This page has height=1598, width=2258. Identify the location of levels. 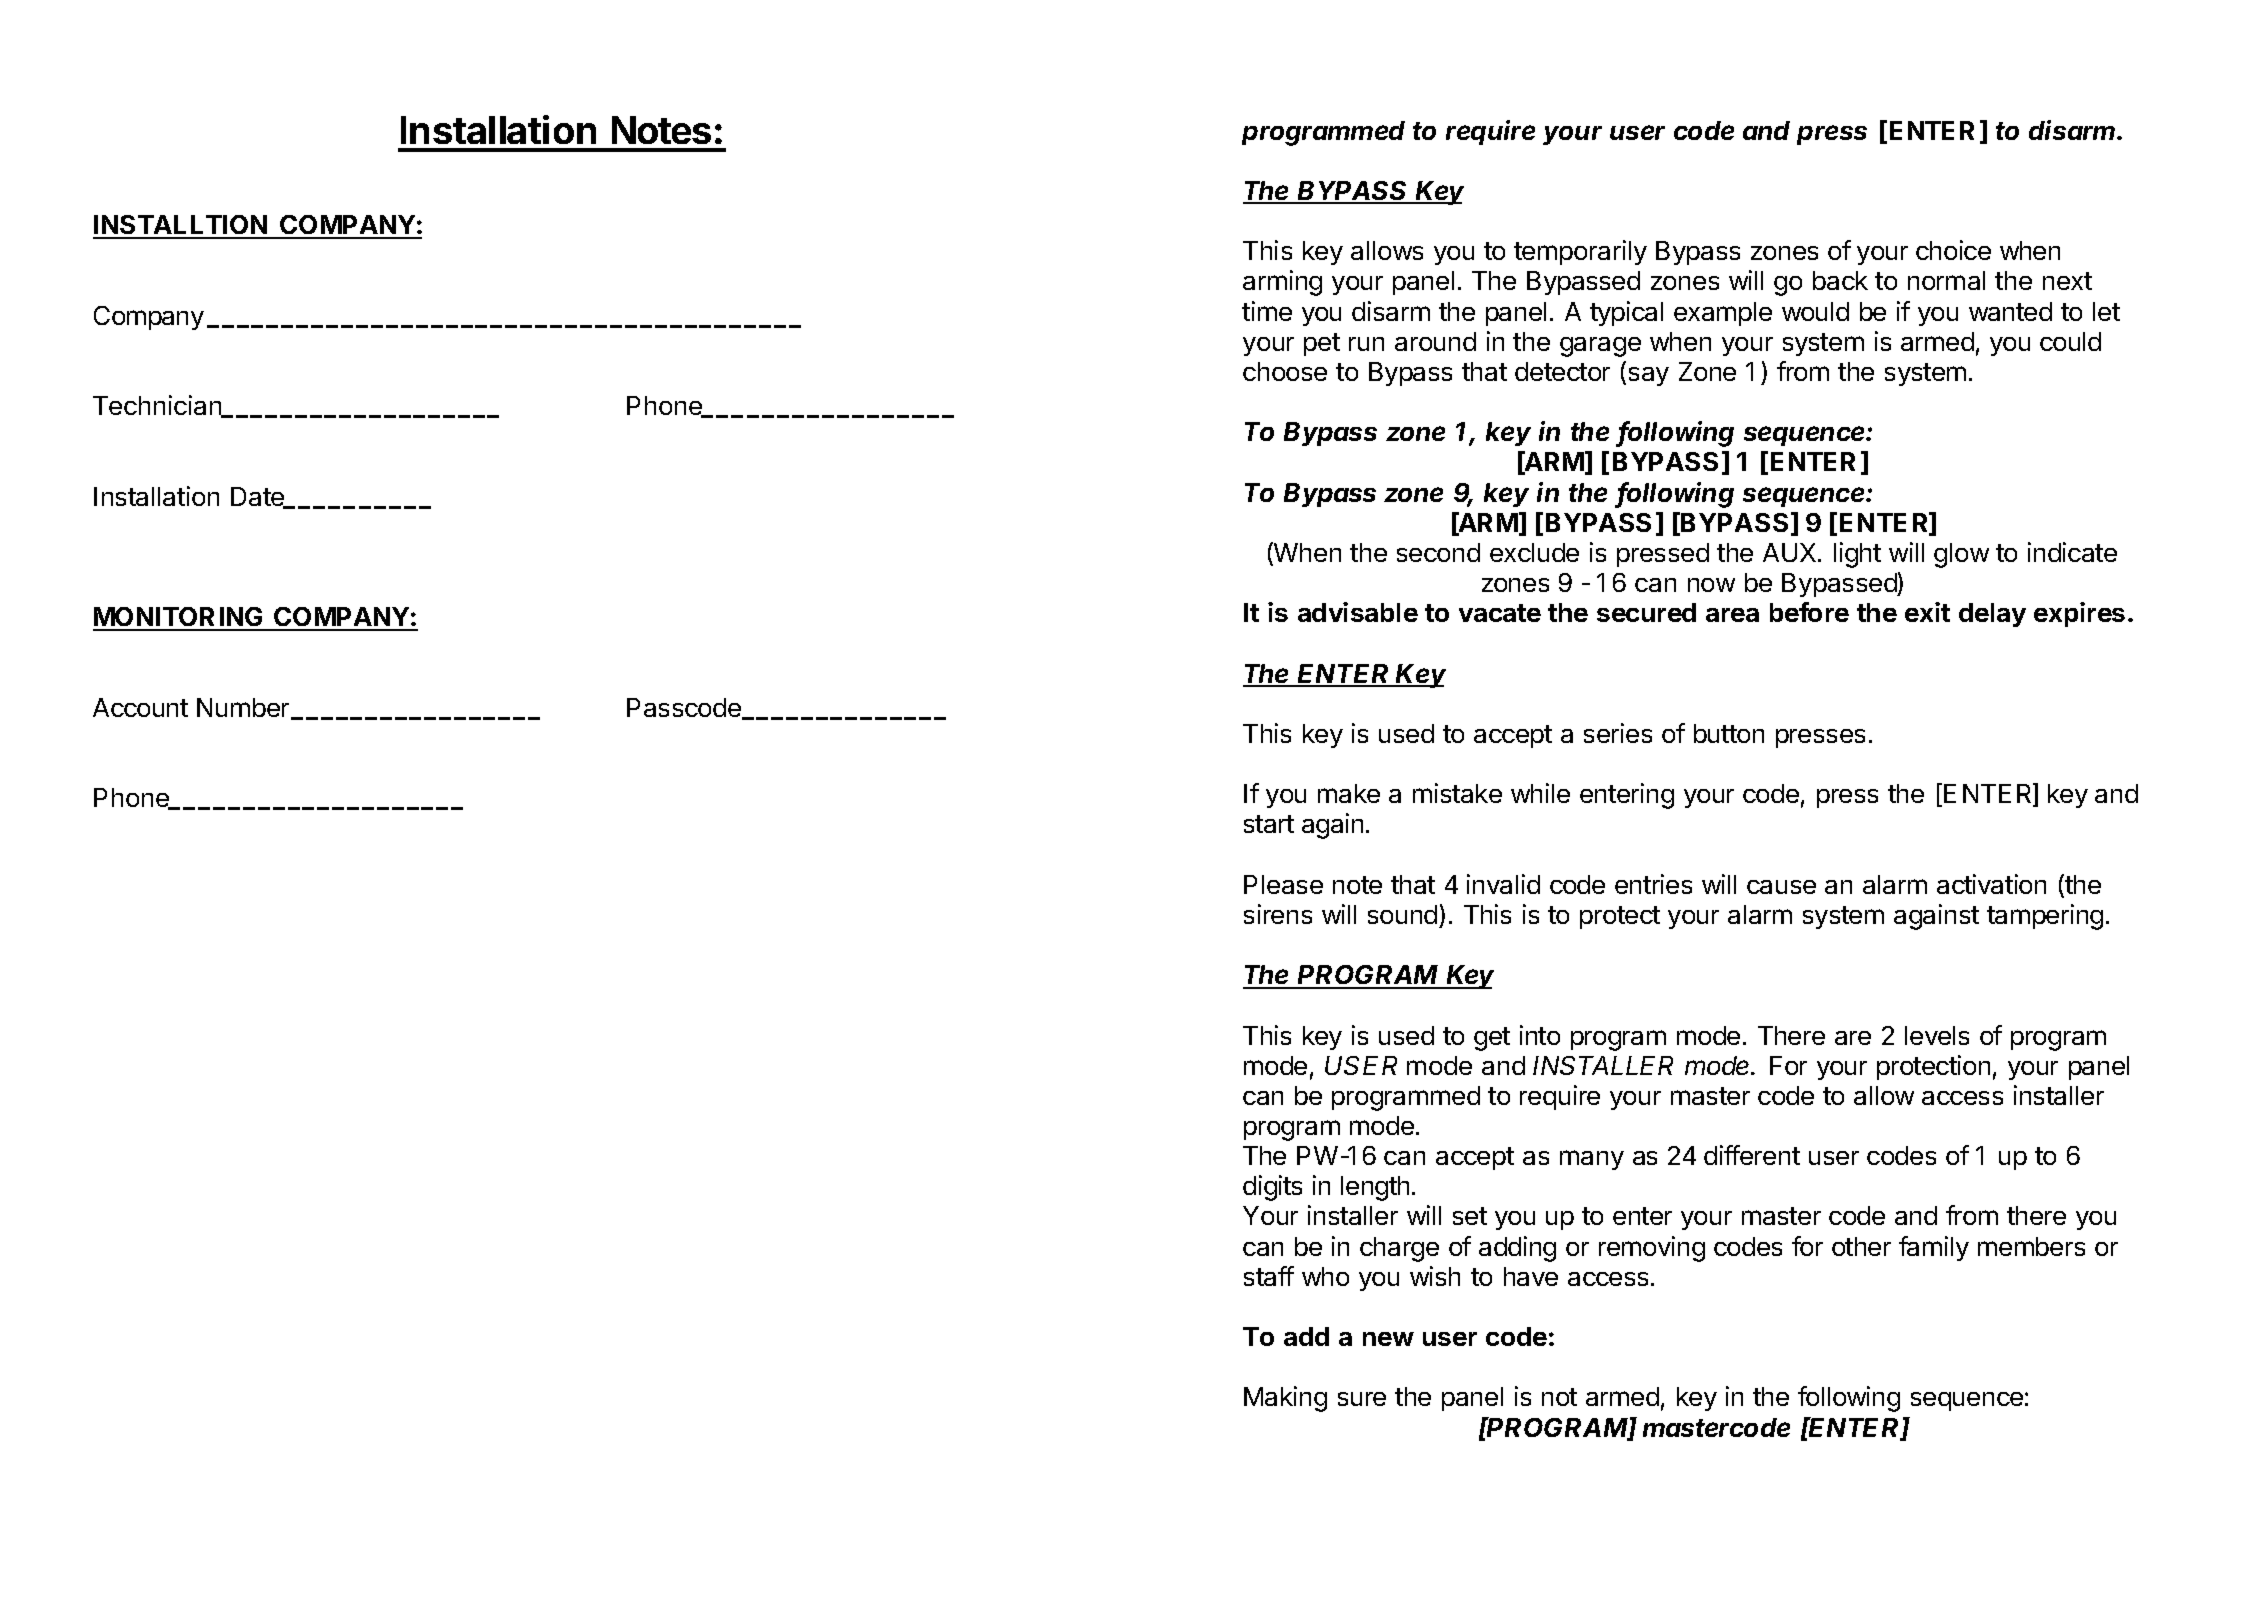
(1937, 1035).
